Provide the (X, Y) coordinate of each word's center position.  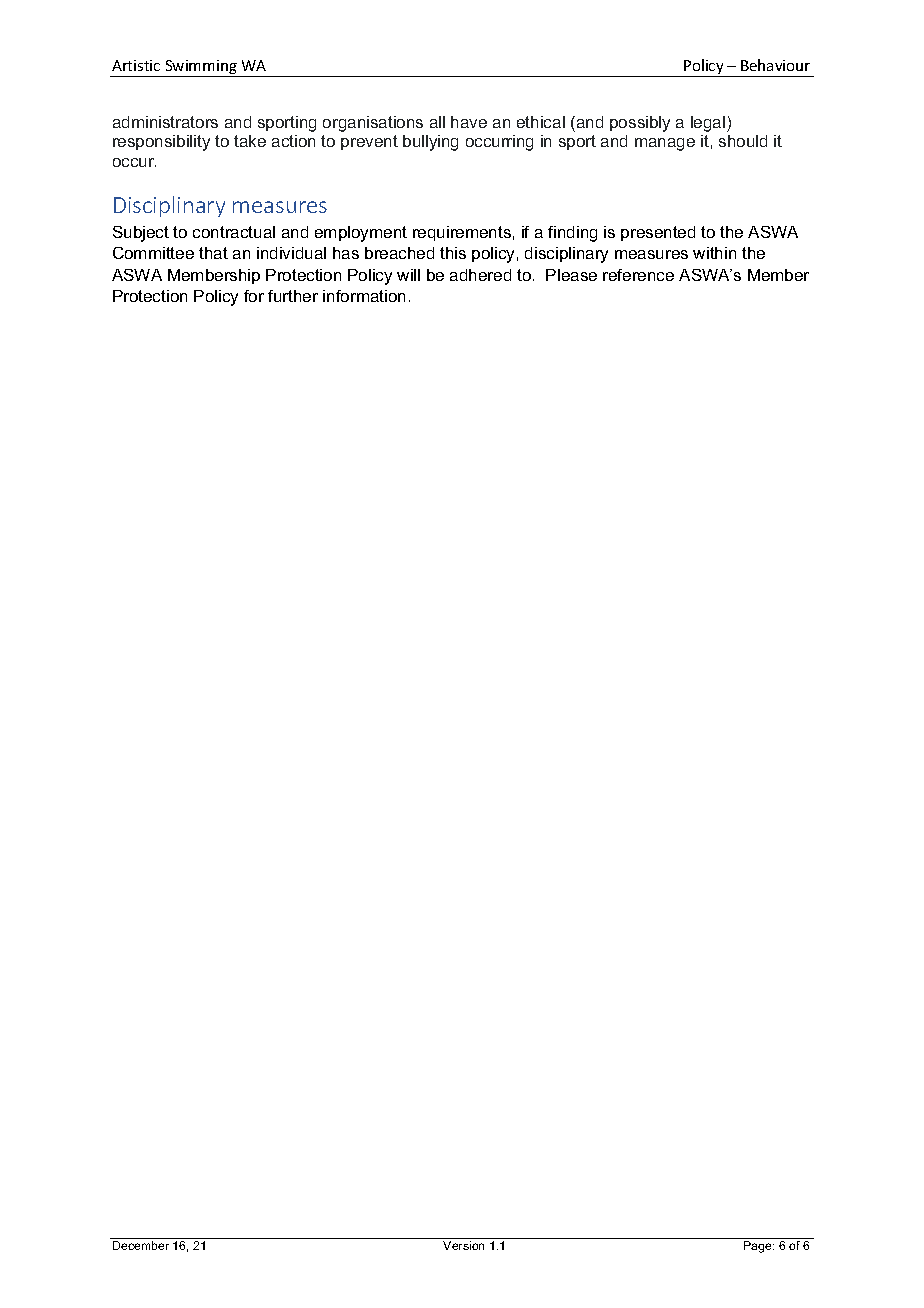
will (408, 275)
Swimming (201, 68)
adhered (480, 275)
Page (759, 1247)
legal (709, 124)
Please (571, 275)
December (141, 1245)
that (213, 253)
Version (463, 1245)
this (453, 253)
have (469, 122)
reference (638, 275)
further (293, 296)
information (364, 296)
